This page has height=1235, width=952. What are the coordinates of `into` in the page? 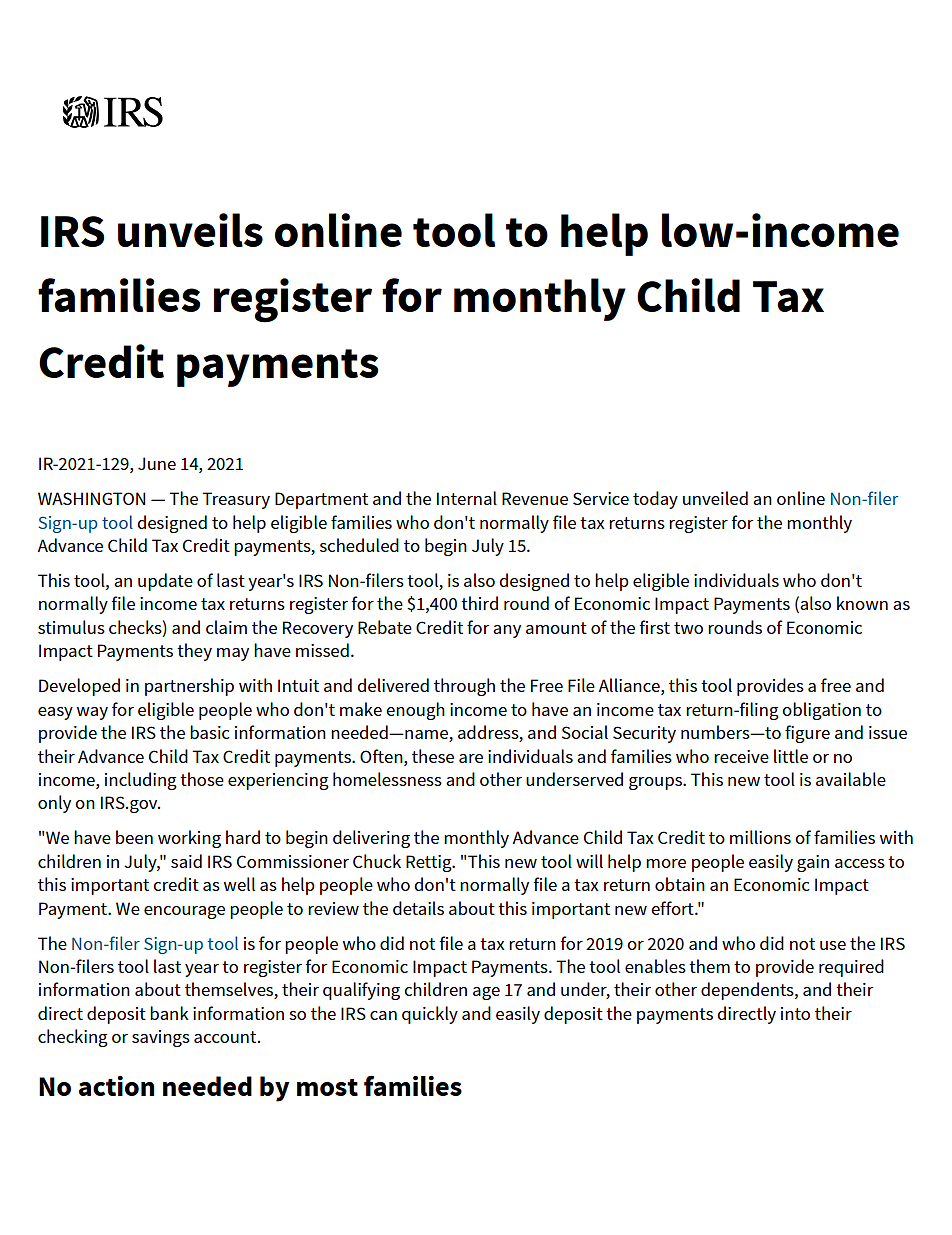 It's located at (795, 1013).
